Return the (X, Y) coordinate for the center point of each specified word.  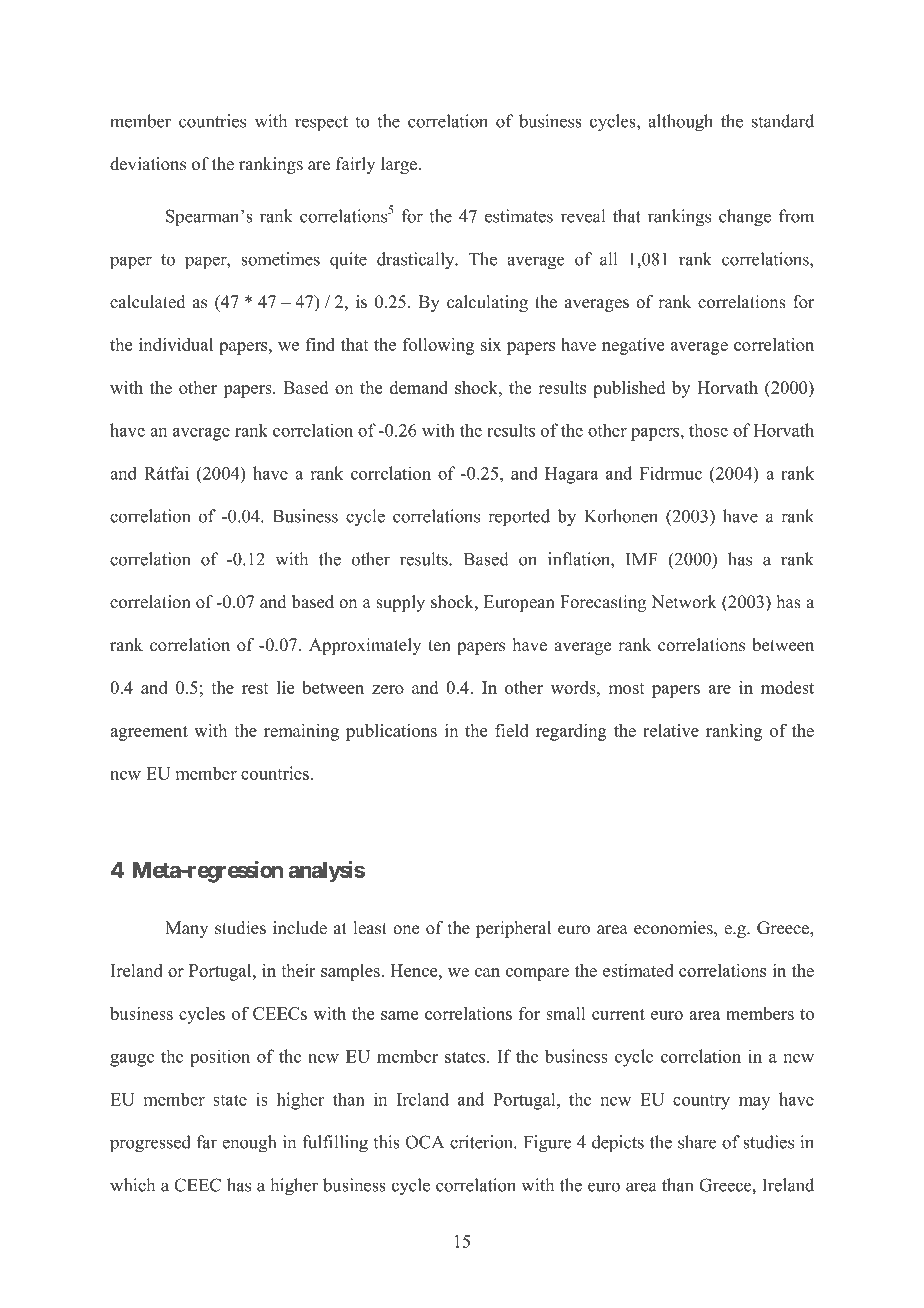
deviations (148, 164)
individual (176, 344)
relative (671, 730)
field (512, 730)
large (400, 165)
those (708, 430)
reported (519, 518)
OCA (425, 1142)
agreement (149, 733)
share (697, 1142)
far (207, 1142)
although (680, 123)
